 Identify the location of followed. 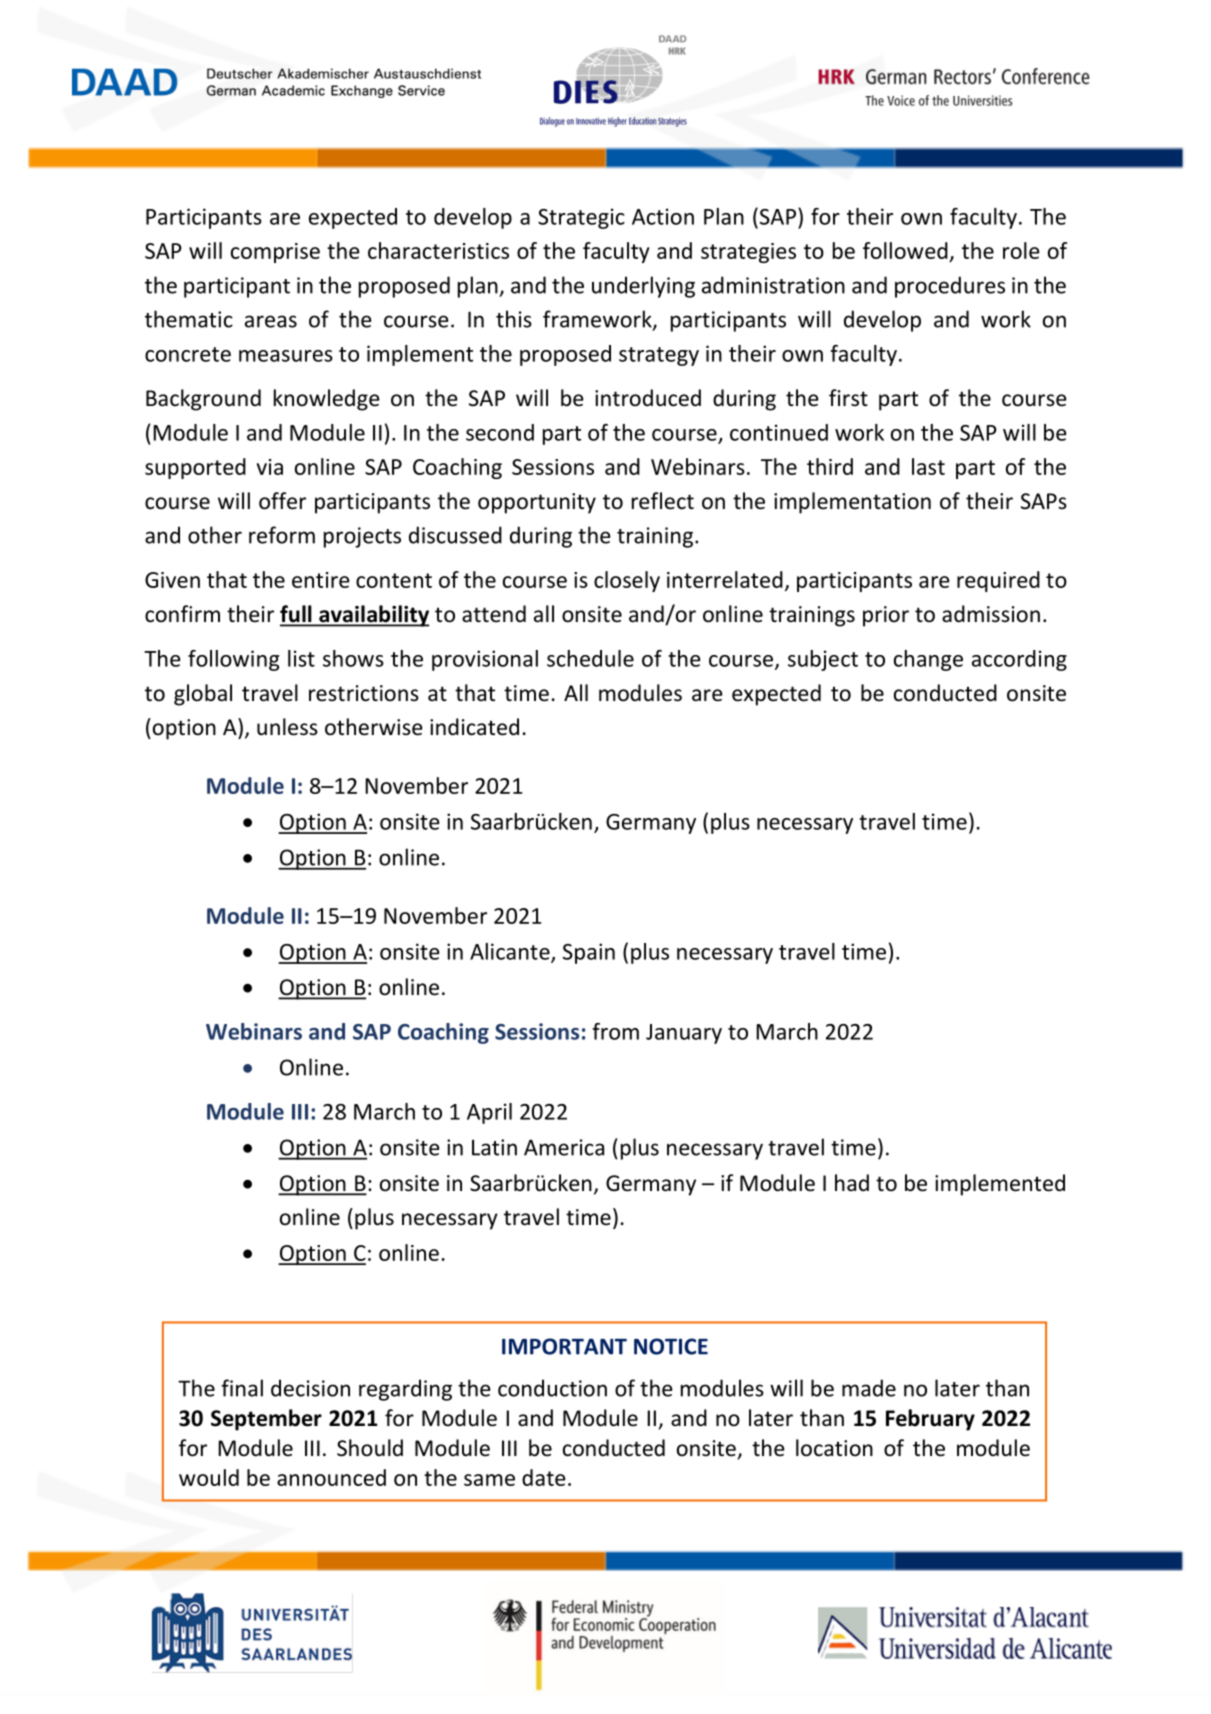
(905, 250).
